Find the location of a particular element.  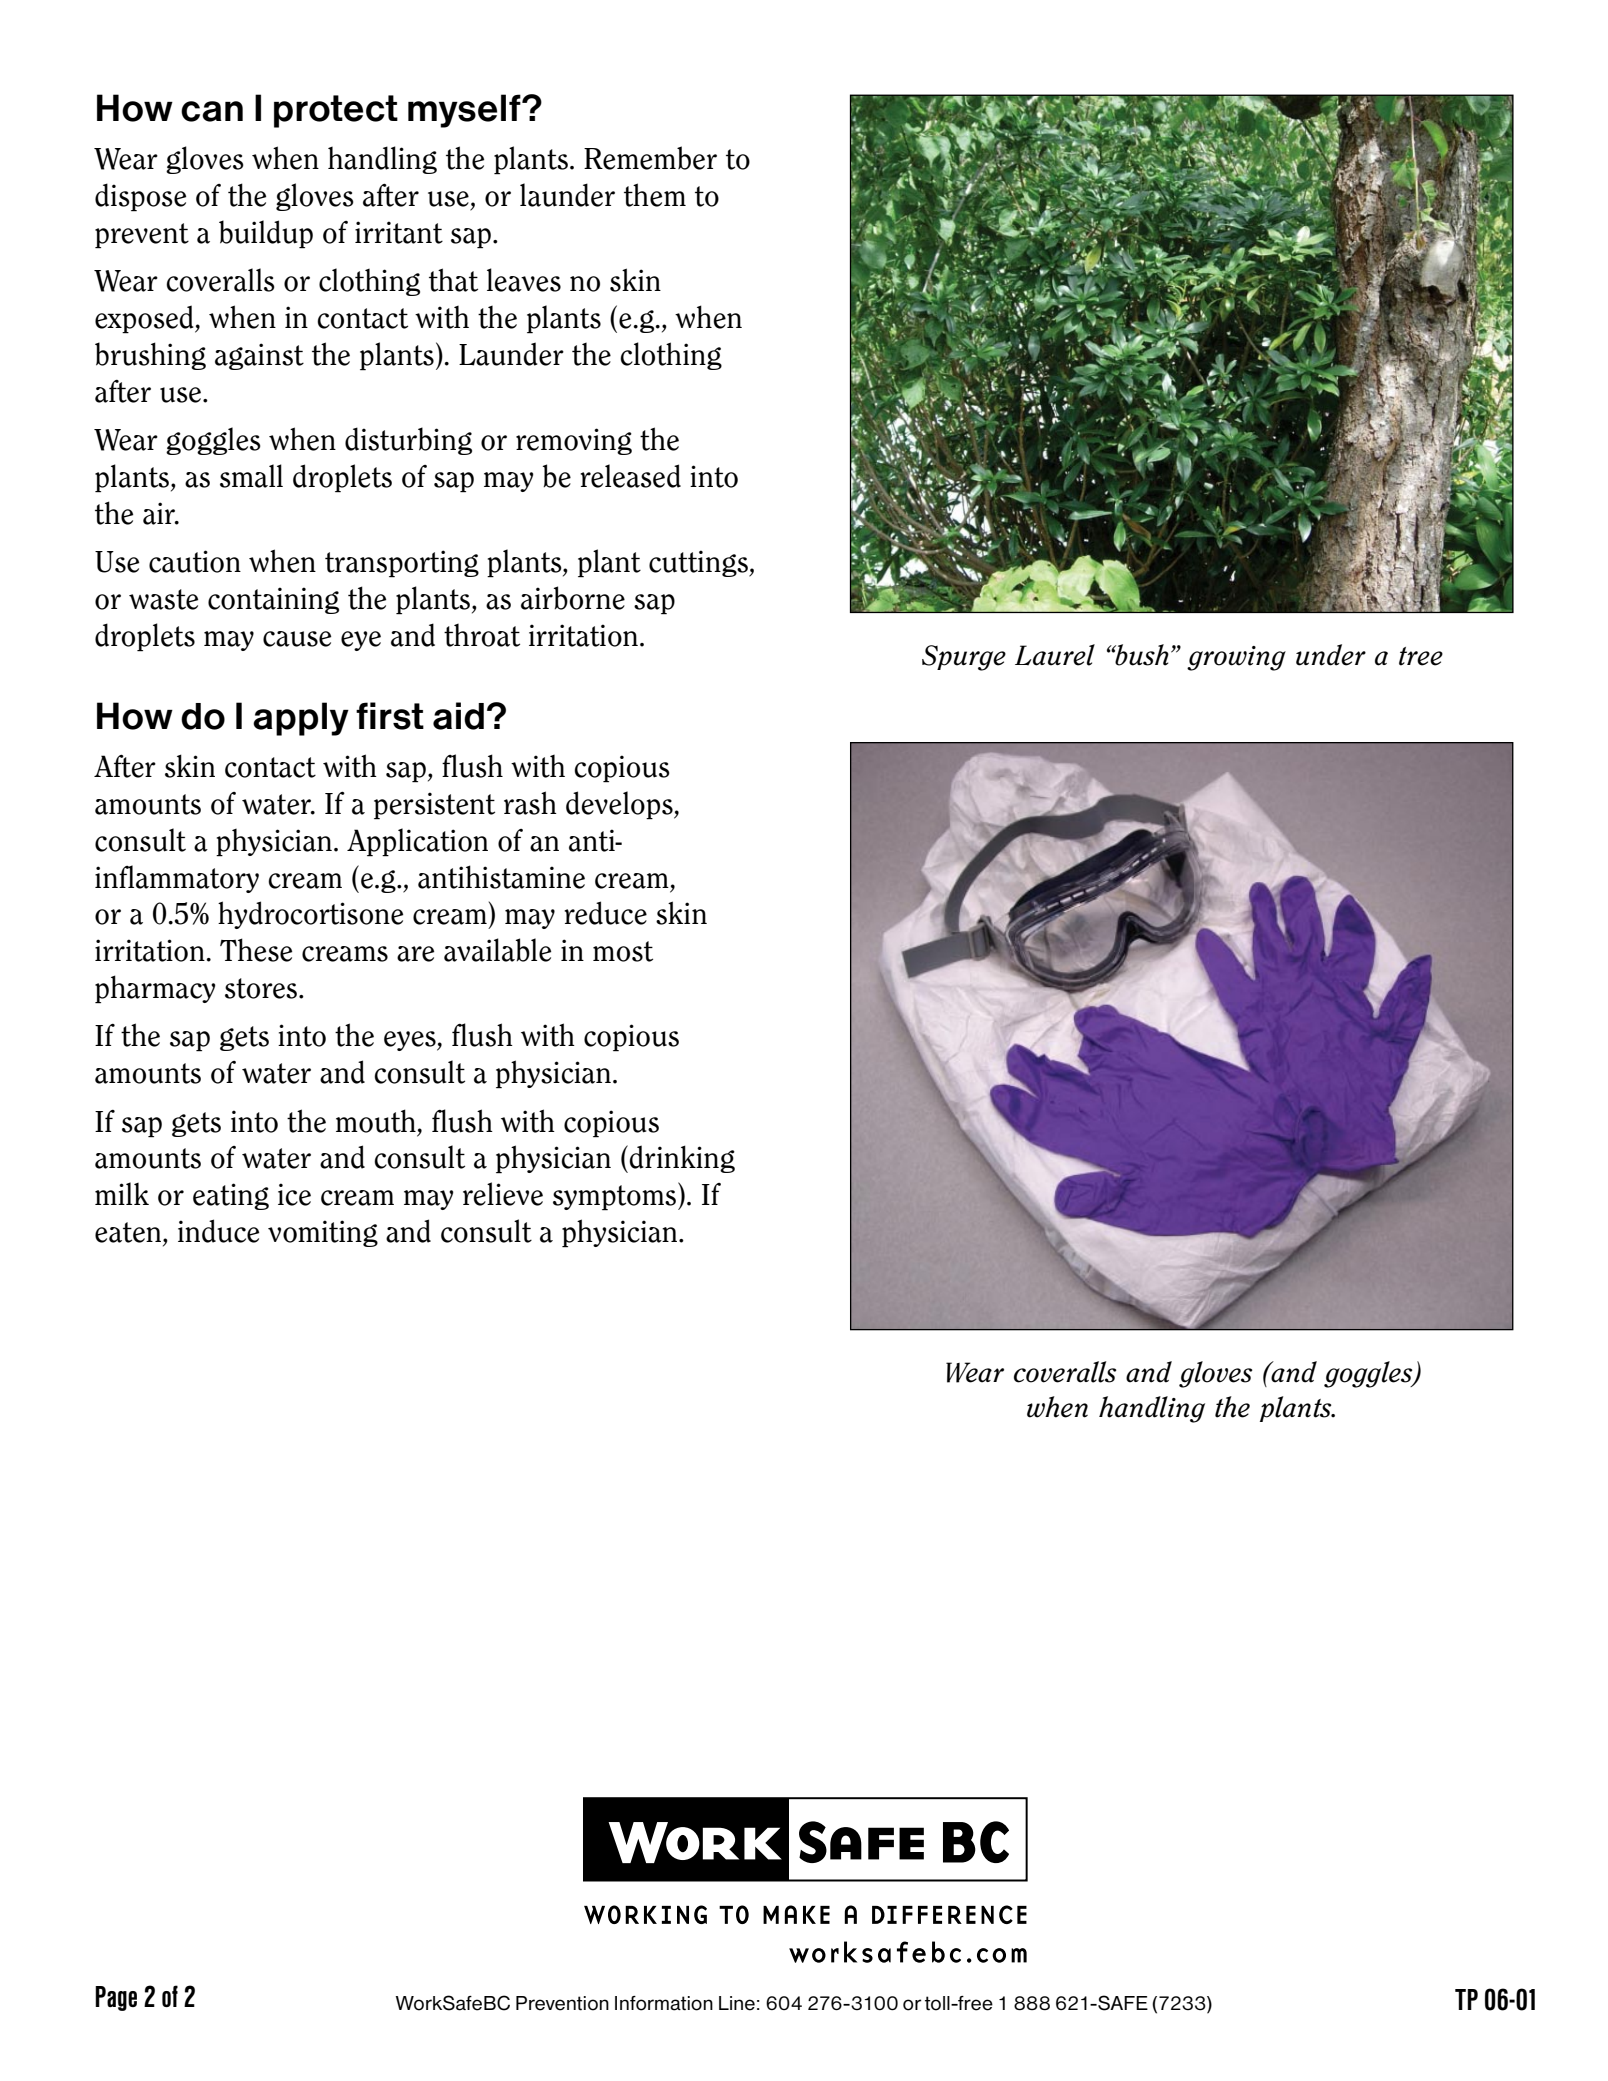

buildup is located at coordinates (266, 234).
